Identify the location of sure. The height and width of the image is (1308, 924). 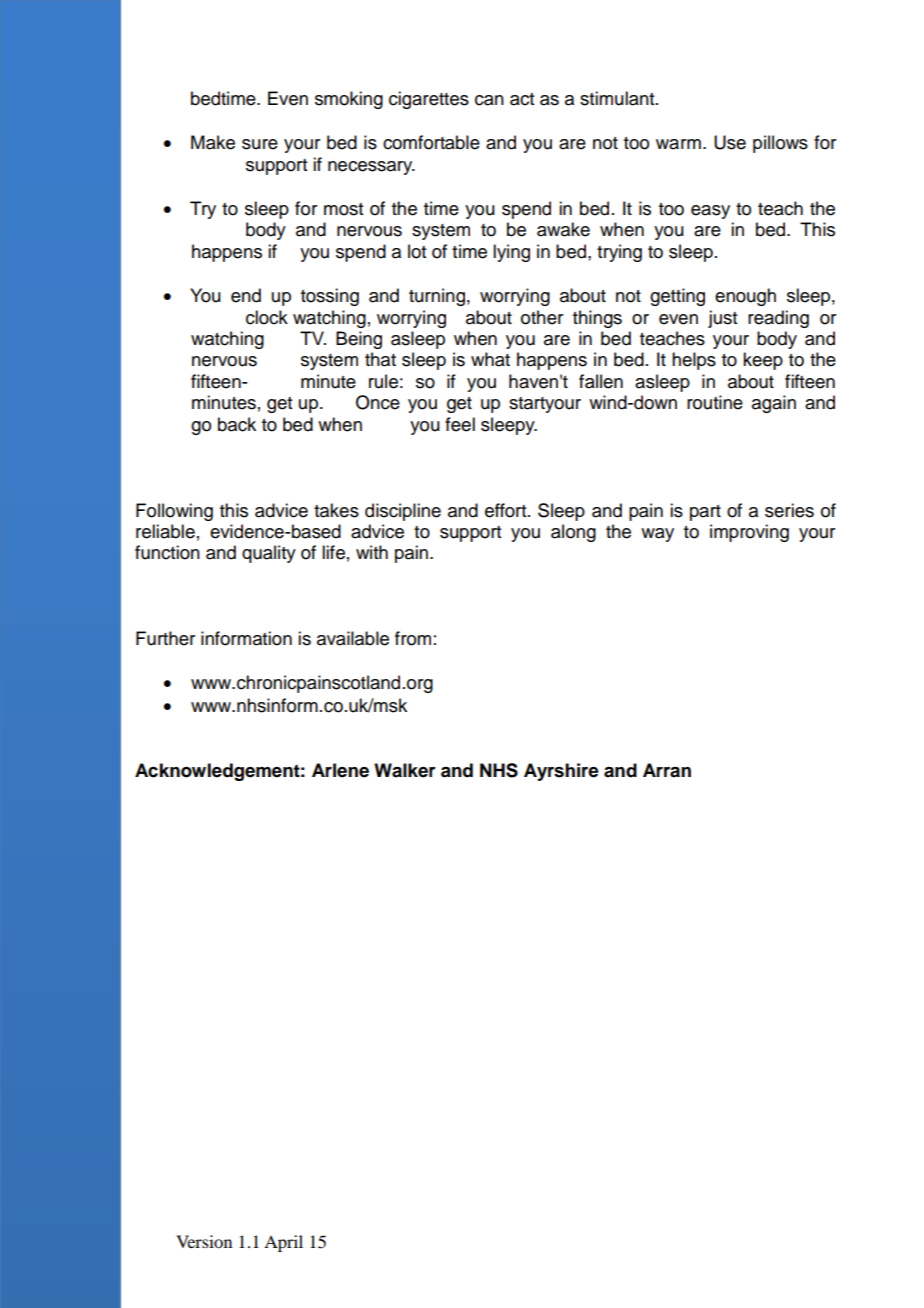
(260, 144).
